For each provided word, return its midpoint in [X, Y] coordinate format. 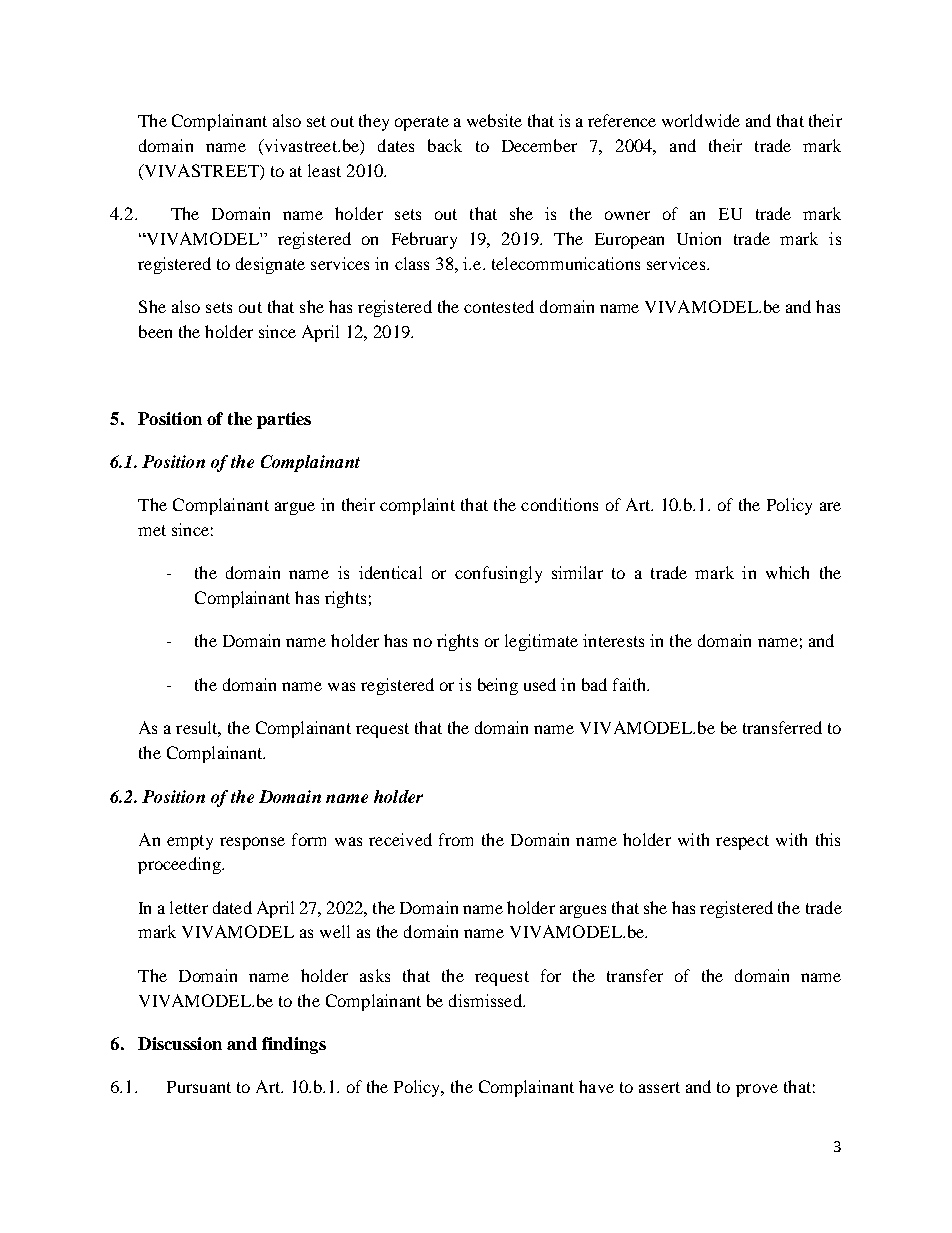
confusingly [498, 574]
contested [499, 306]
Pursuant [199, 1087]
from [456, 839]
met [152, 530]
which [787, 572]
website [494, 120]
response [252, 843]
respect [742, 842]
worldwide [701, 120]
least [324, 170]
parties [284, 420]
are [830, 506]
